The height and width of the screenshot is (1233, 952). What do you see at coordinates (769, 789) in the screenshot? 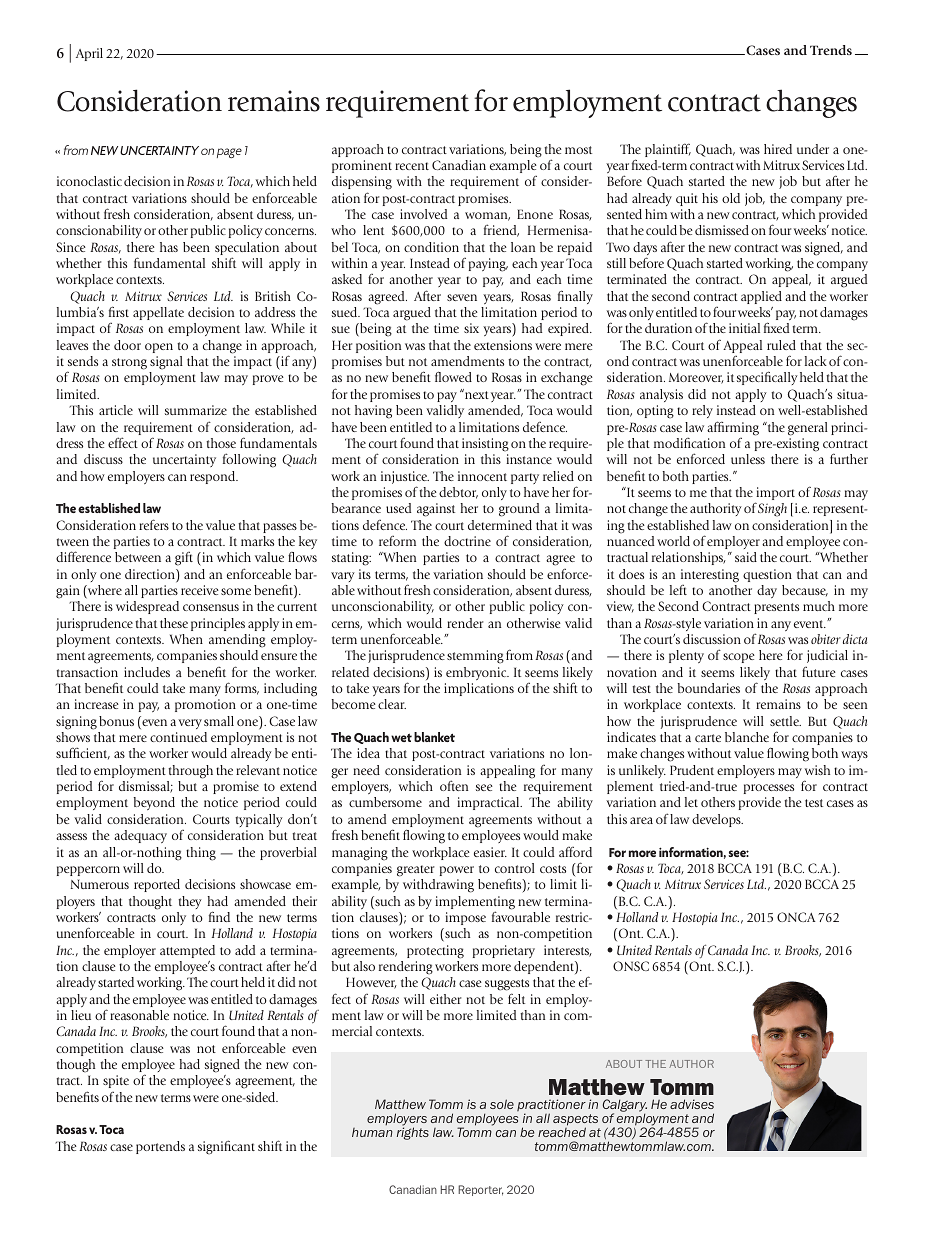
I see `processes` at bounding box center [769, 789].
